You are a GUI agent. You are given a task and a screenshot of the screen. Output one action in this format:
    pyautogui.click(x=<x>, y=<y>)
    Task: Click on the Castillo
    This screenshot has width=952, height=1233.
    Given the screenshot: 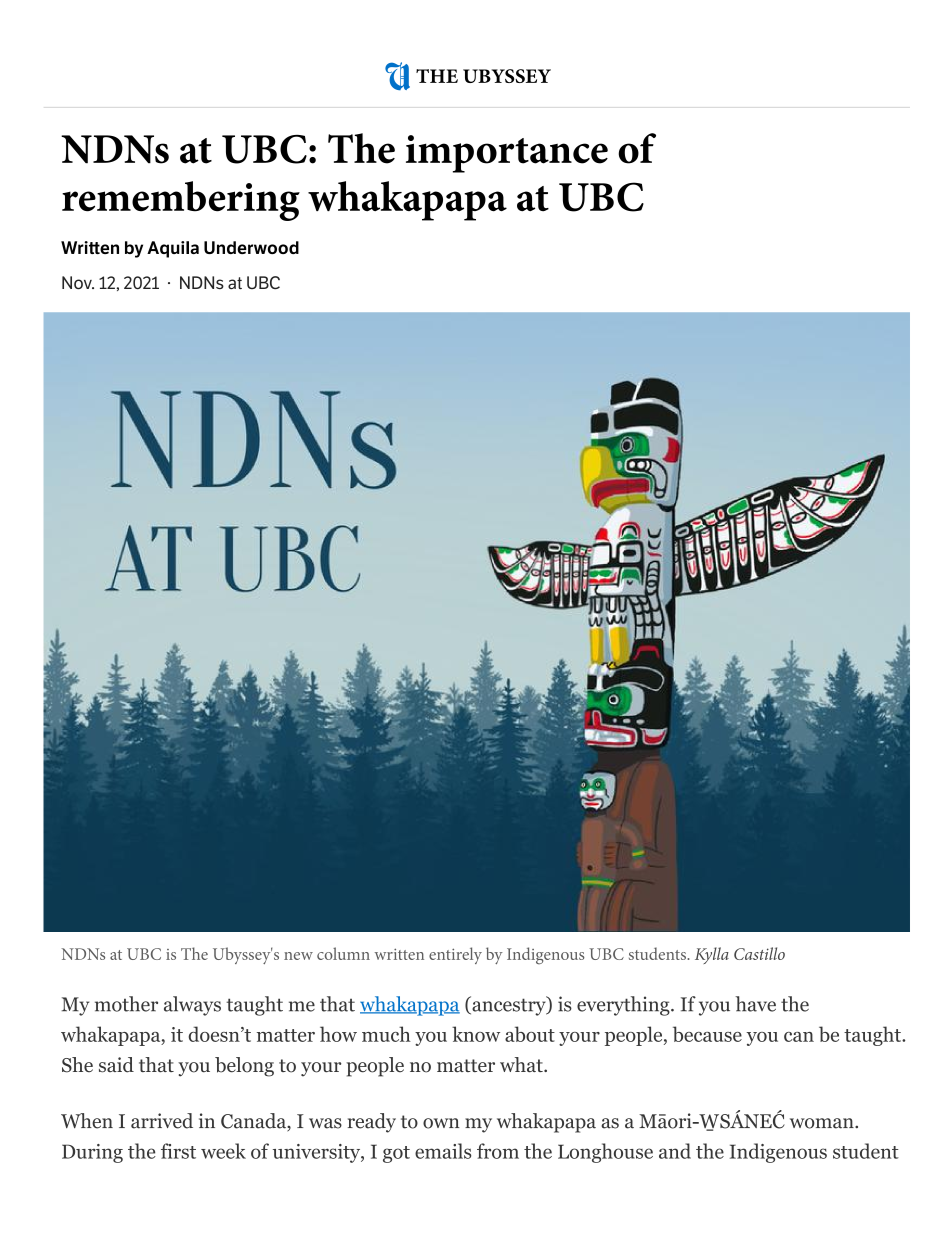 What is the action you would take?
    pyautogui.click(x=759, y=953)
